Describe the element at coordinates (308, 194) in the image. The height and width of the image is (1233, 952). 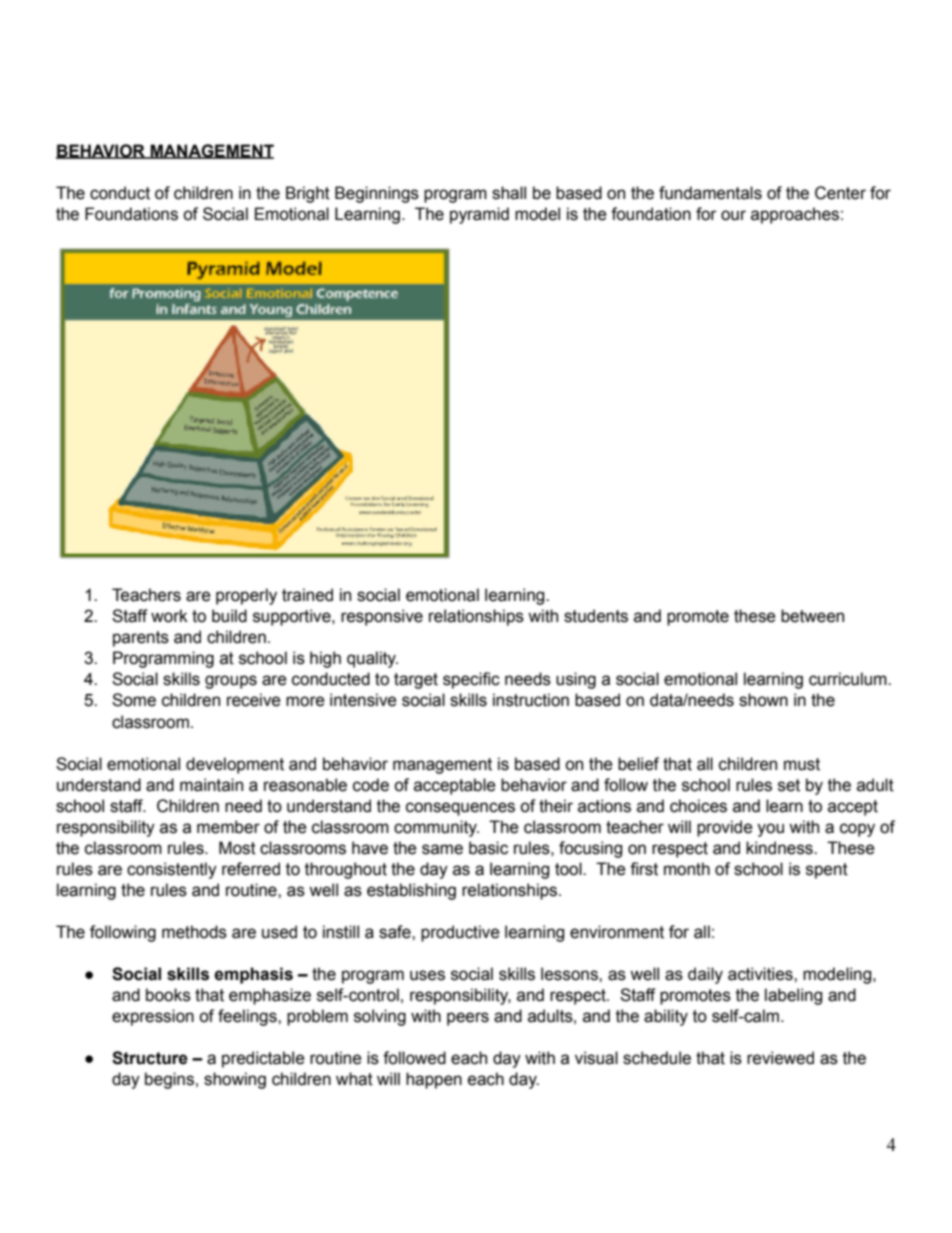
I see `Bright` at that location.
